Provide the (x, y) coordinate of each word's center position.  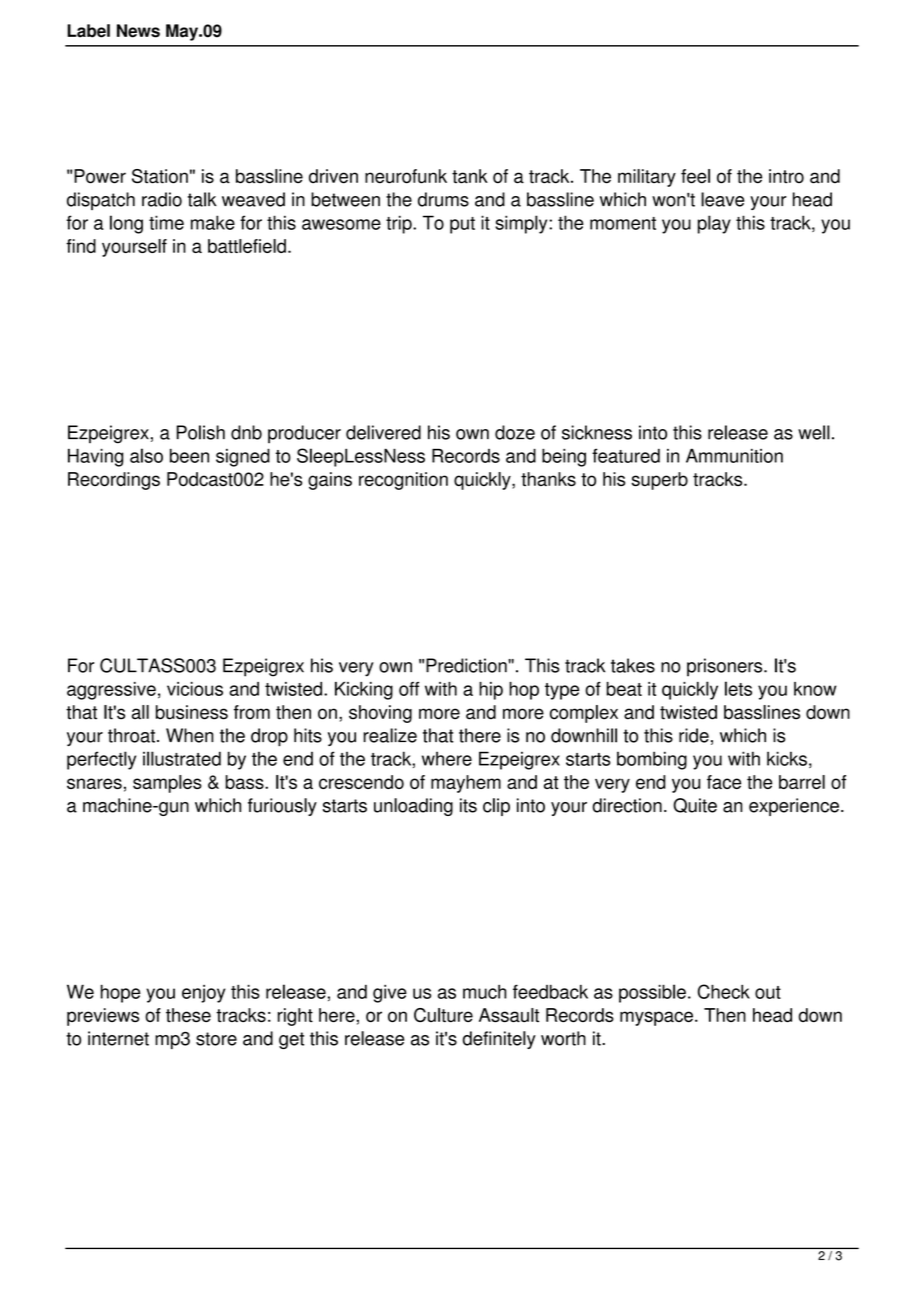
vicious (195, 689)
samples (167, 784)
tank (470, 176)
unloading (413, 807)
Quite (695, 805)
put (462, 225)
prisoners (726, 667)
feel (695, 176)
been (189, 455)
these (188, 1015)
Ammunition (734, 455)
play (714, 224)
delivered (383, 432)
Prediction (467, 665)
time (166, 222)
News (138, 31)
